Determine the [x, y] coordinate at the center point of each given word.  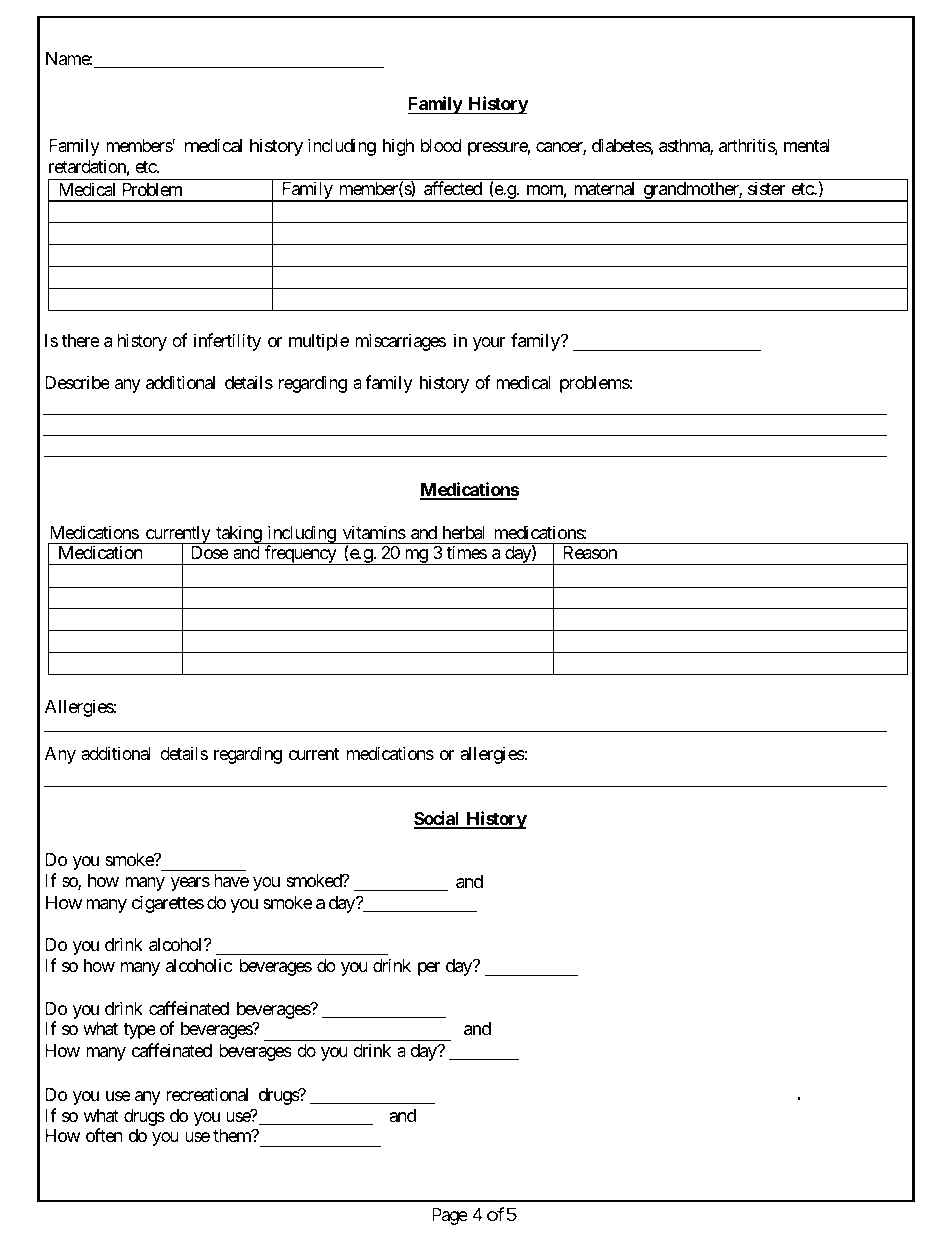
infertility [227, 342]
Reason [590, 553]
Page [450, 1216]
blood [441, 145]
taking [238, 534]
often [104, 1135]
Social [438, 819]
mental [807, 145]
